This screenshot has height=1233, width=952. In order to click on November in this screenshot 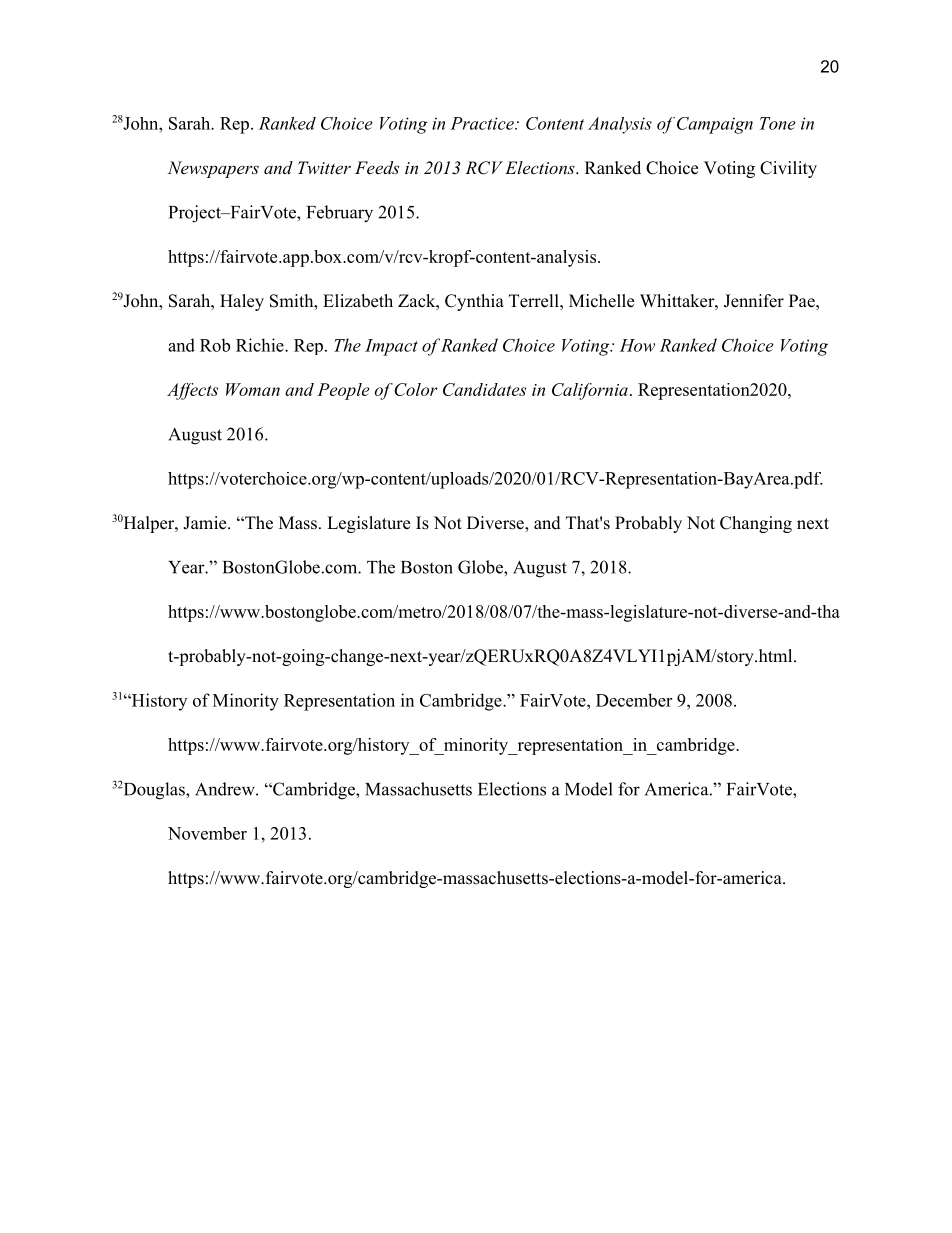, I will do `click(207, 833)`.
